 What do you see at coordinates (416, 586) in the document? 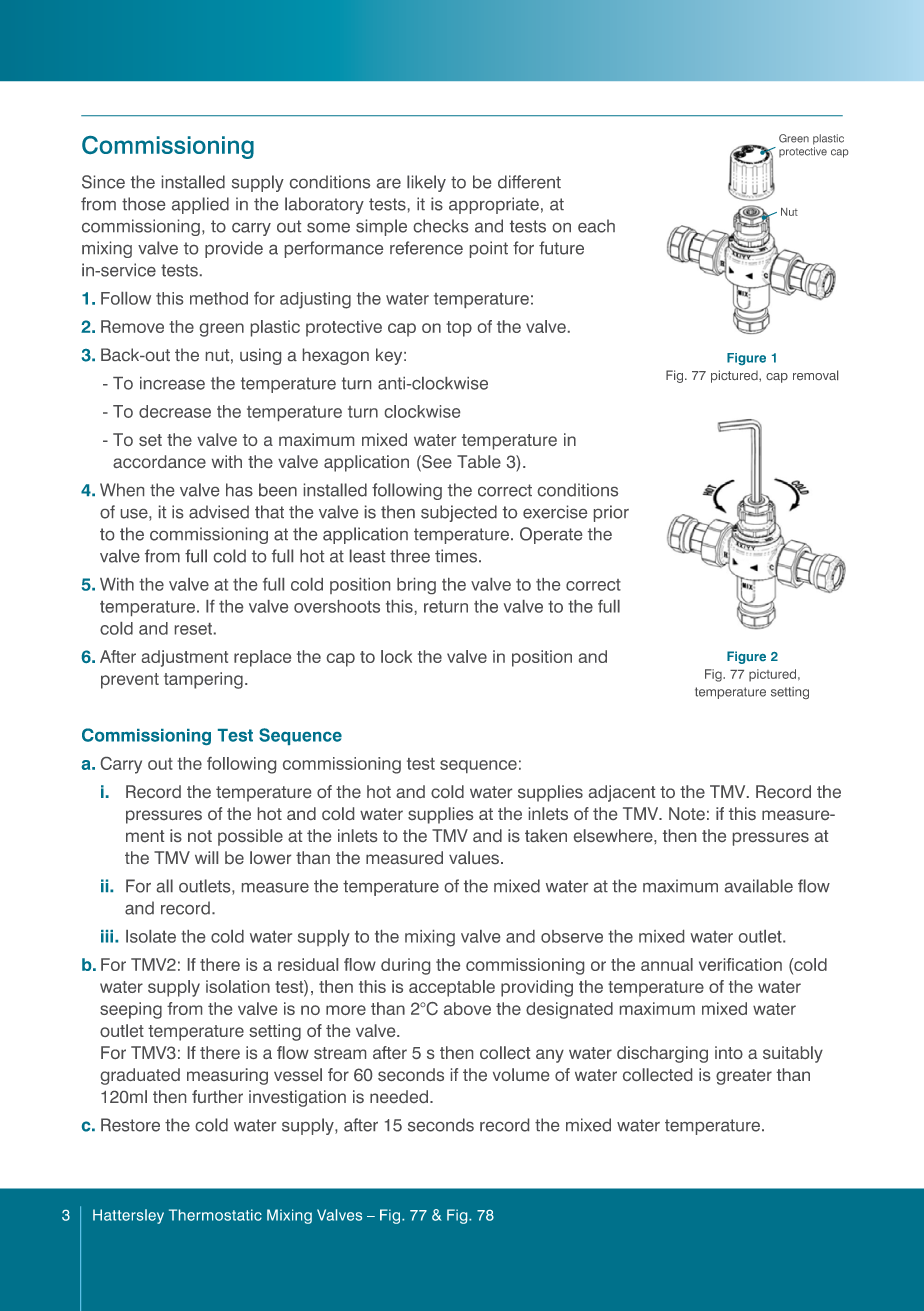
I see `bring` at bounding box center [416, 586].
